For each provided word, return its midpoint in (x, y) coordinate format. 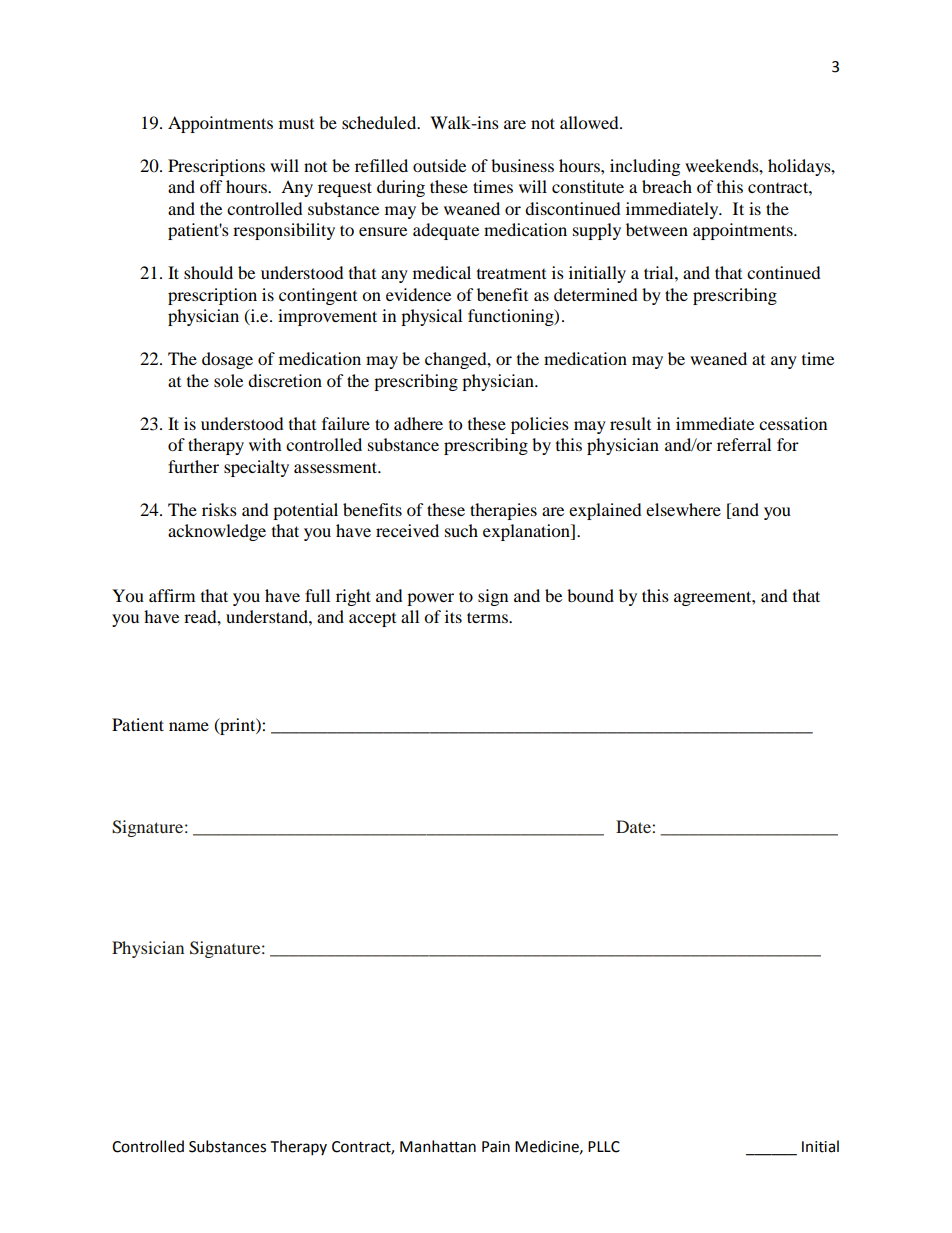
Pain (496, 1147)
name (189, 726)
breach (667, 186)
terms (488, 617)
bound (590, 595)
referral (744, 444)
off (211, 186)
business (522, 165)
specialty (256, 468)
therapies (503, 511)
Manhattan (438, 1146)
